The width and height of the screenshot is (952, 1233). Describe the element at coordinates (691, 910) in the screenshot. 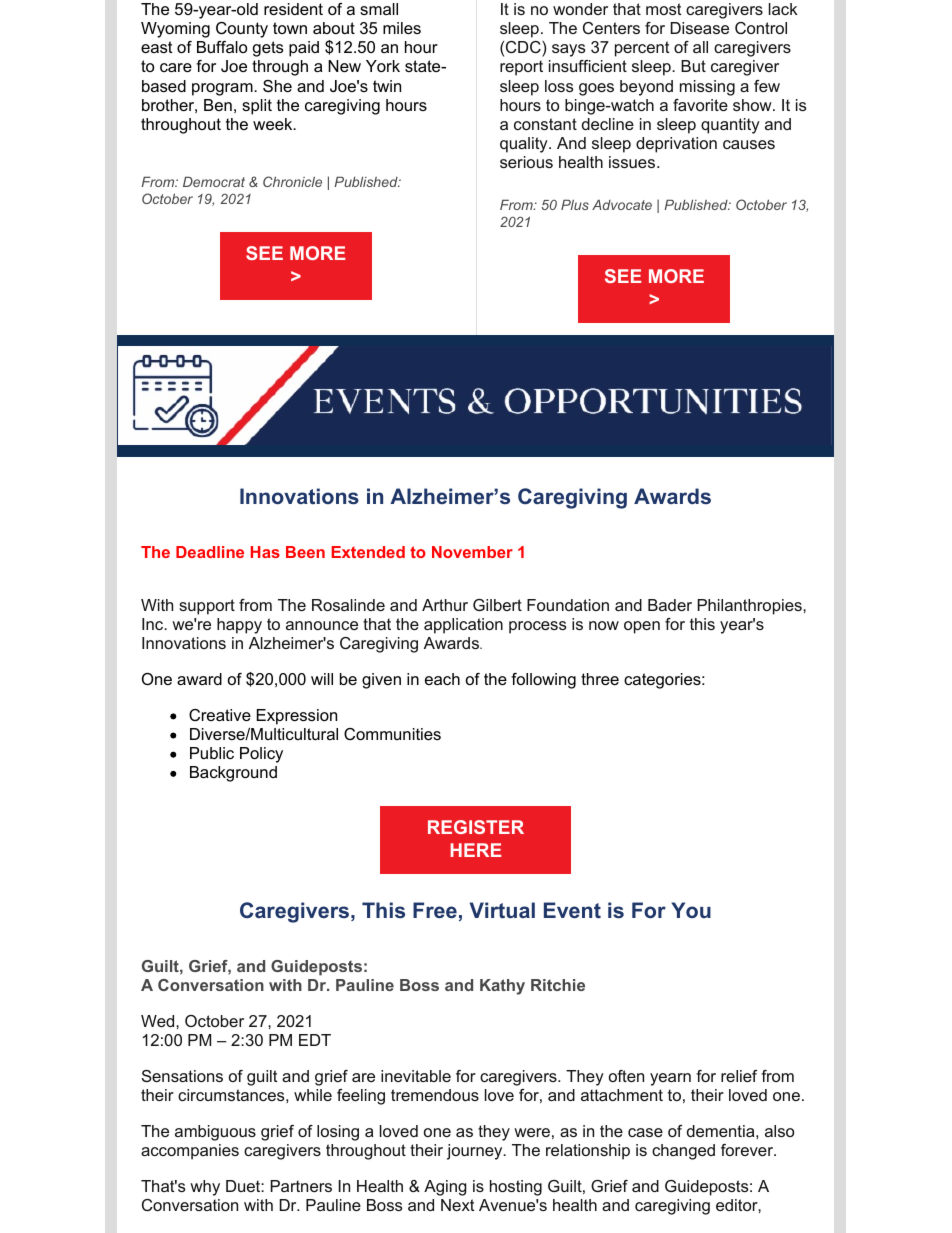

I see `You` at that location.
